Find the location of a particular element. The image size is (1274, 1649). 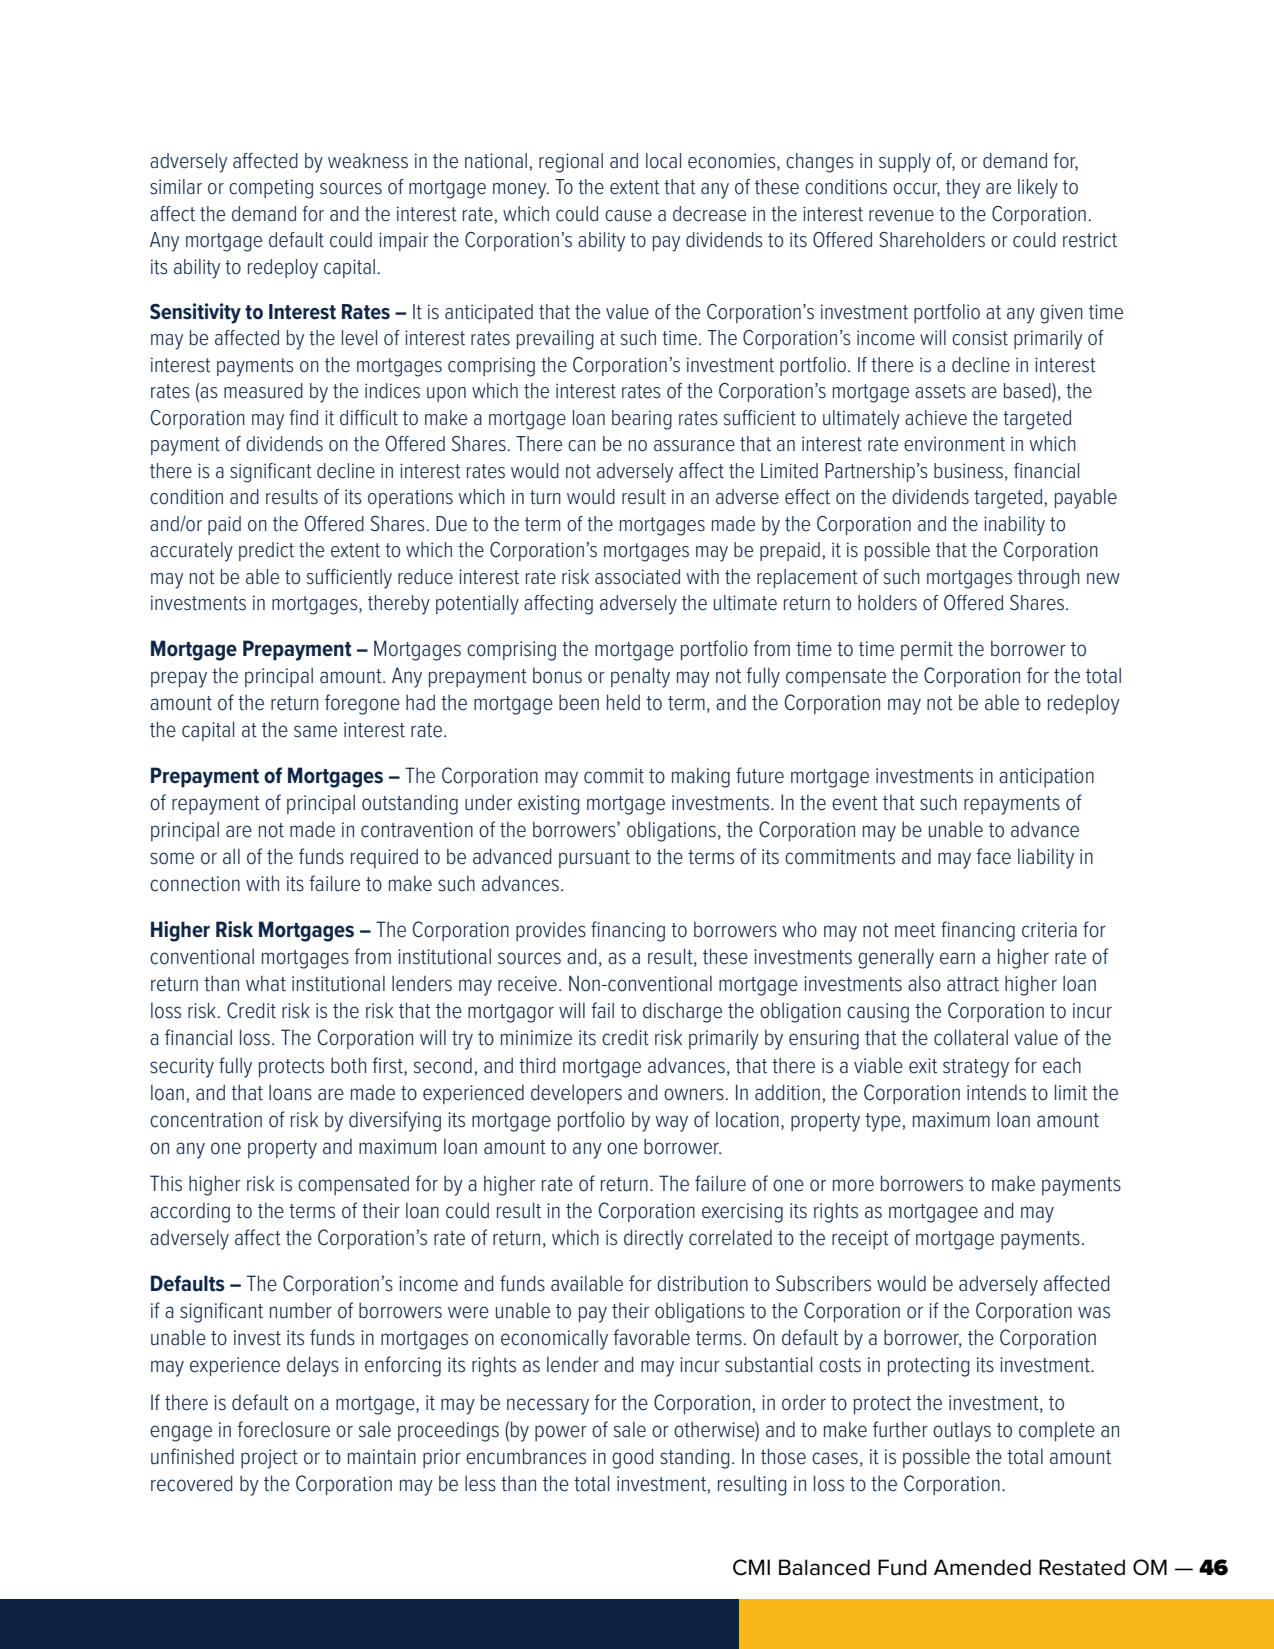

connection is located at coordinates (195, 884).
